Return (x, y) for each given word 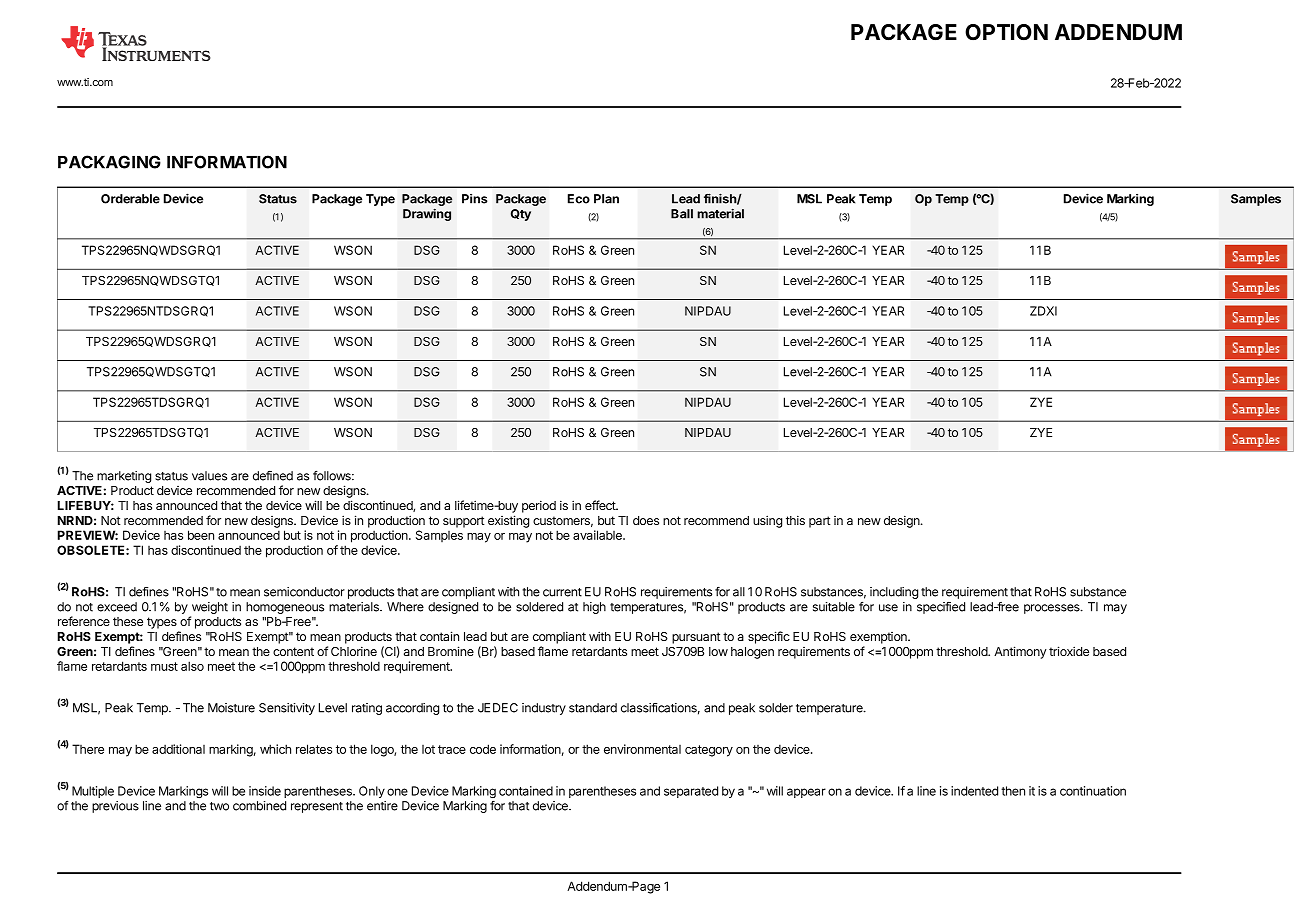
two (219, 806)
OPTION (1006, 32)
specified (941, 608)
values (209, 476)
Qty (521, 215)
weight (210, 608)
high (594, 608)
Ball (682, 214)
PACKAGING (109, 162)
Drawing (427, 214)
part (820, 522)
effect (601, 505)
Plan (606, 199)
